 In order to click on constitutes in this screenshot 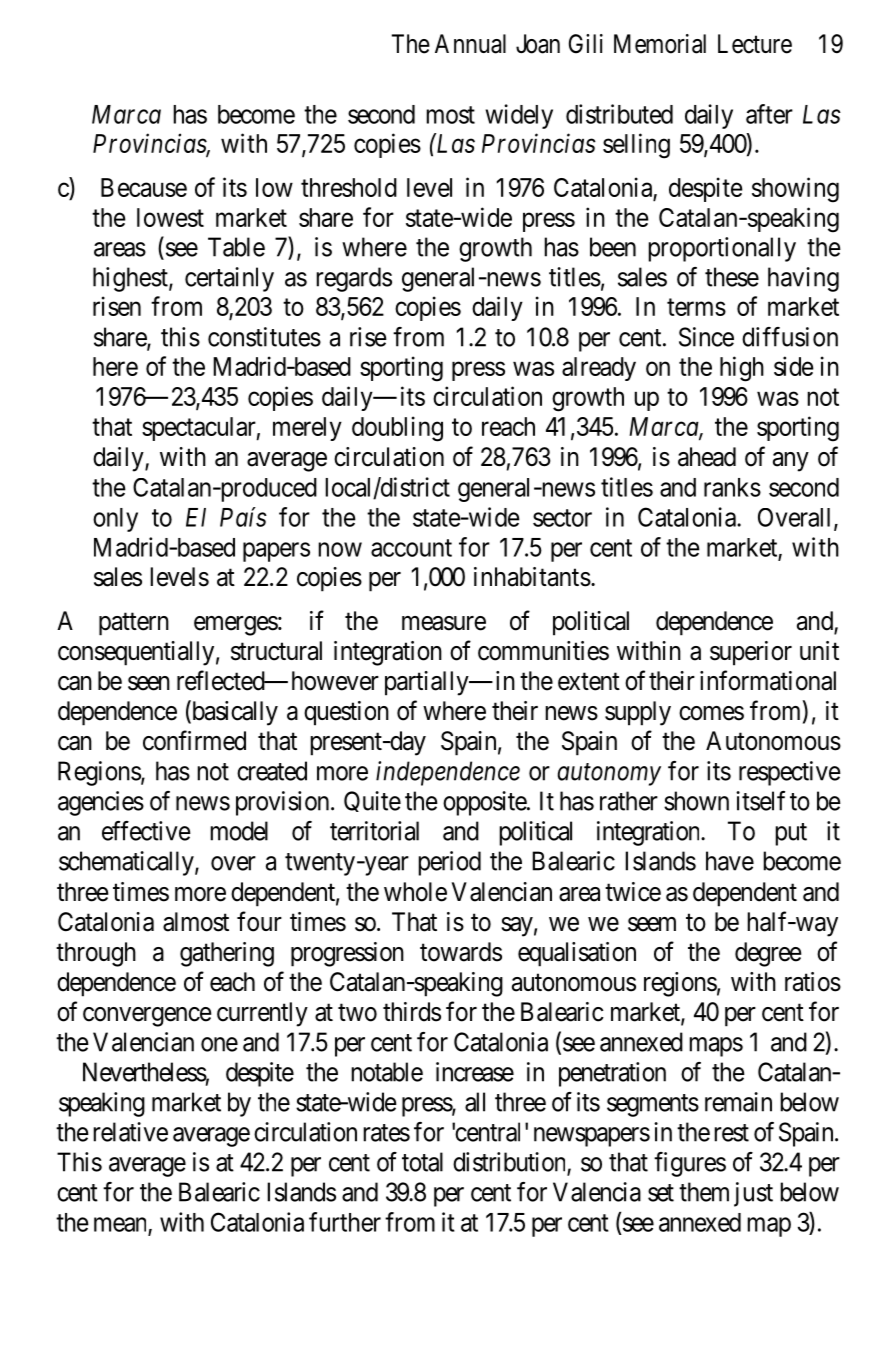, I will do `click(264, 337)`.
